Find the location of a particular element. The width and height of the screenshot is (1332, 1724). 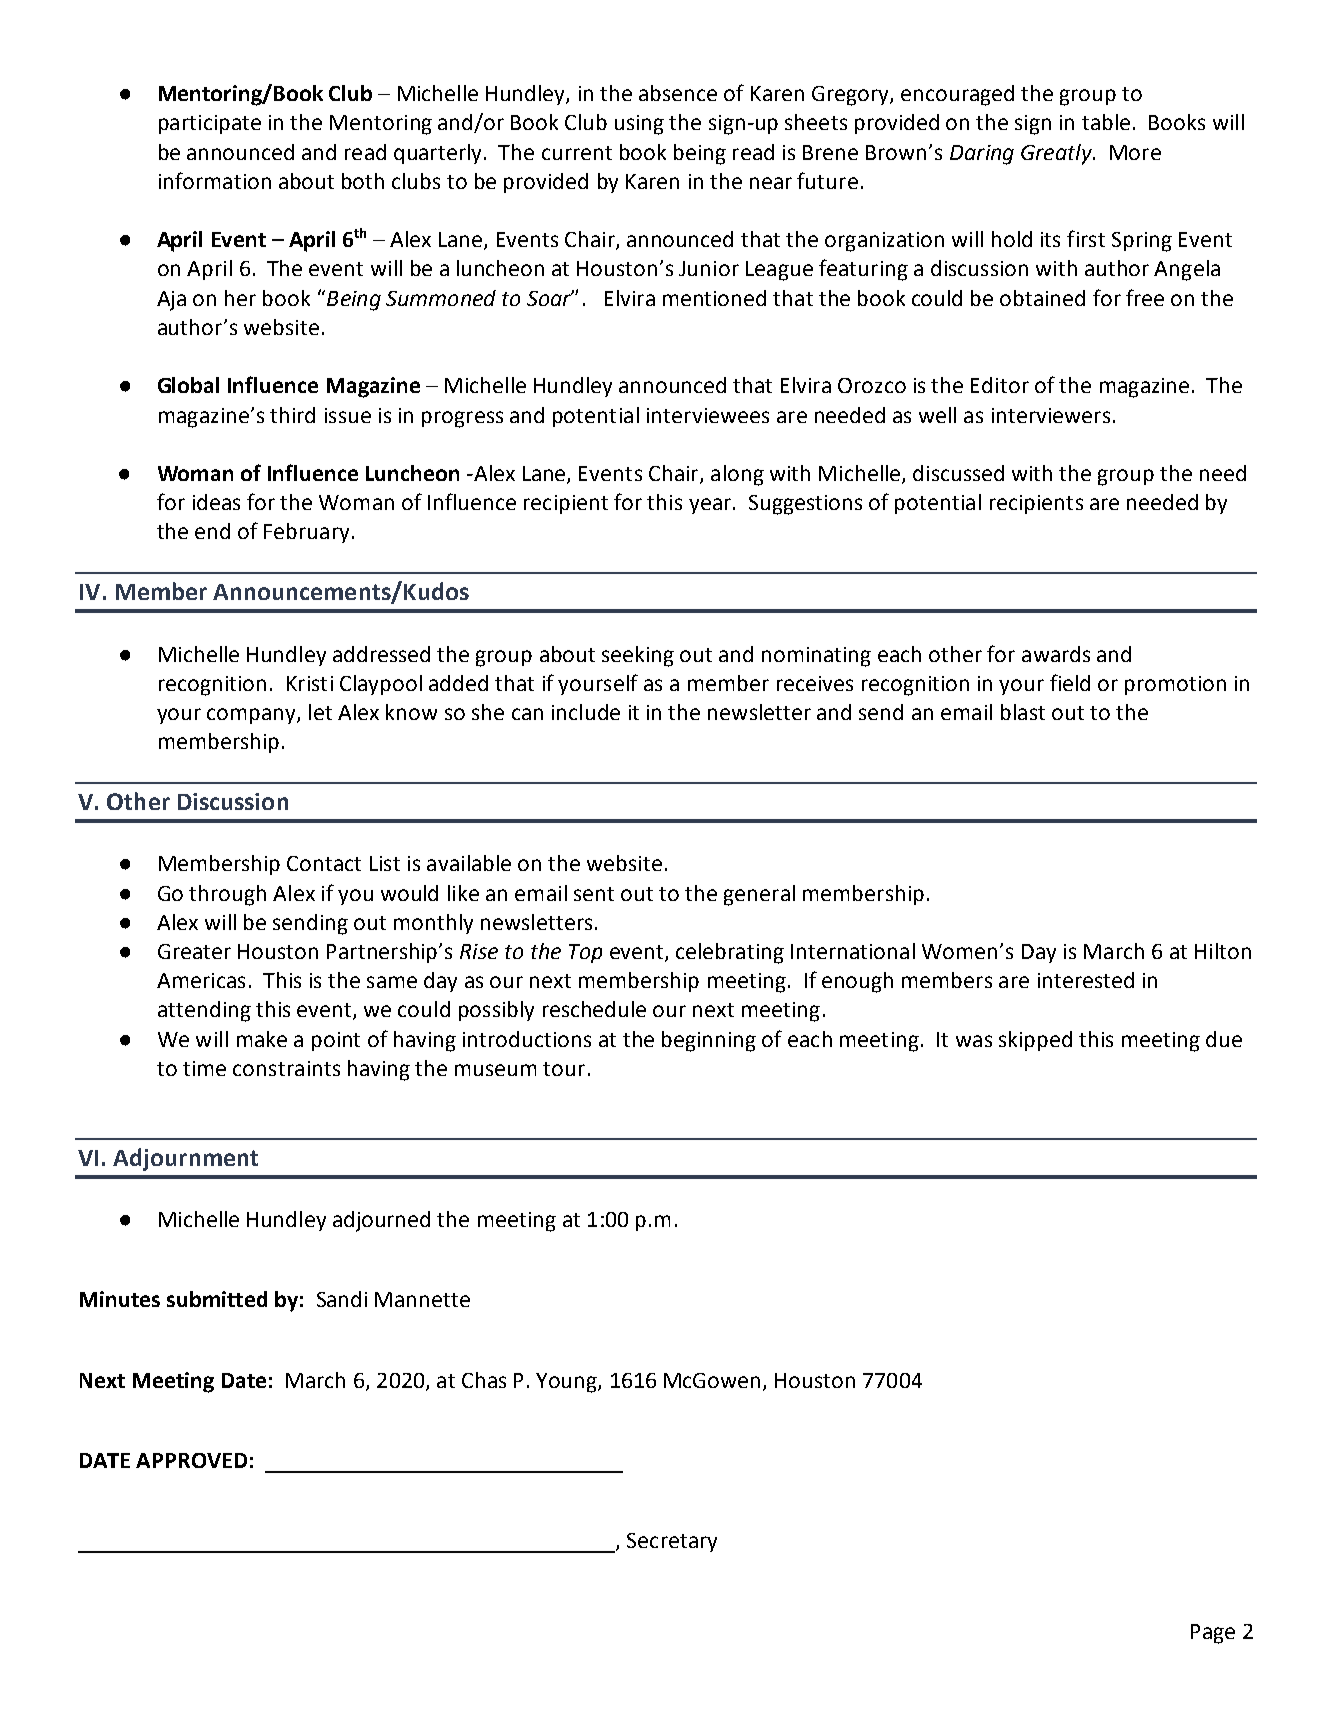

APPROVED is located at coordinates (191, 1460).
